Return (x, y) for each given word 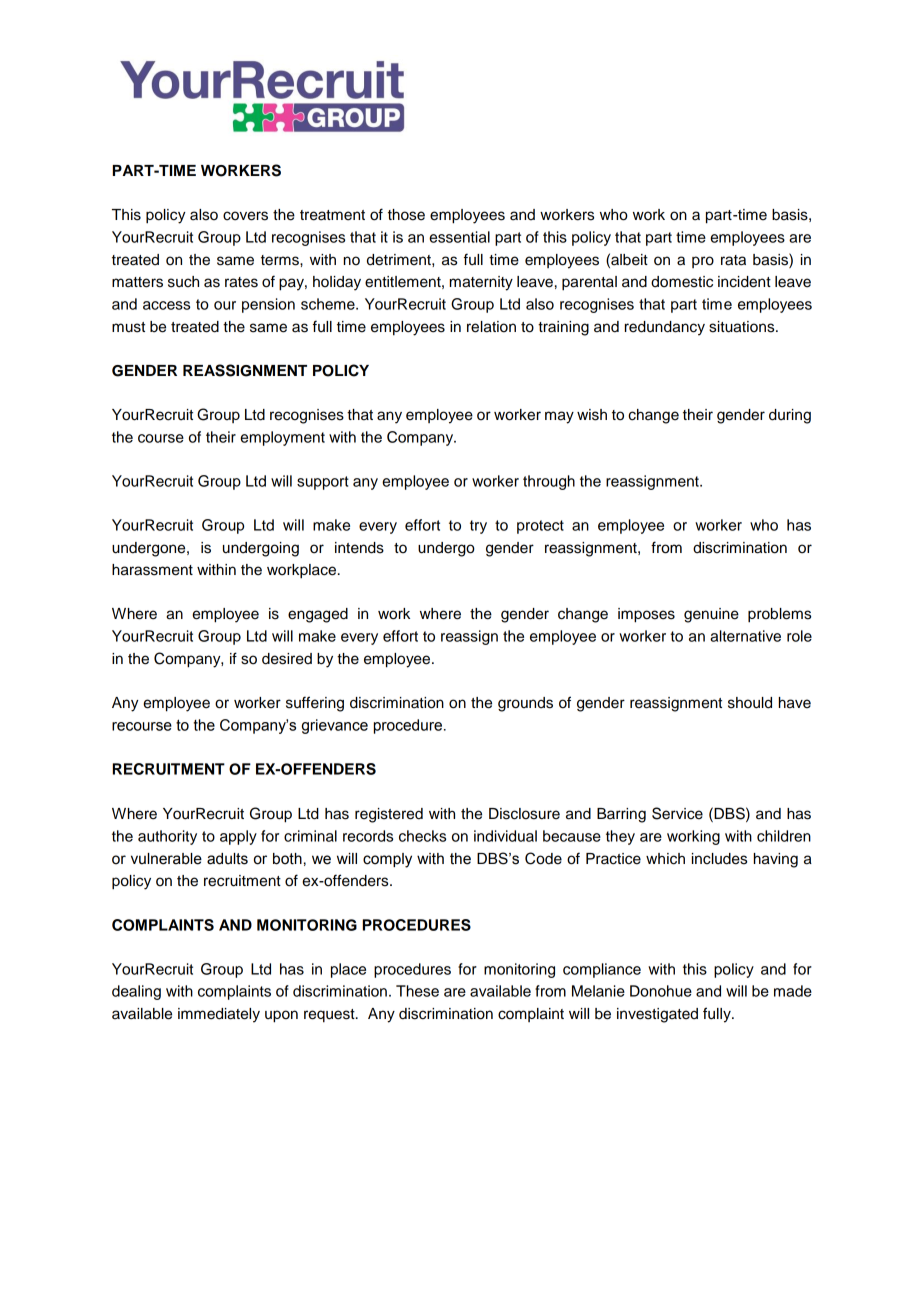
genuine (711, 615)
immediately (219, 1015)
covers (245, 216)
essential (459, 237)
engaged (318, 615)
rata (733, 260)
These (417, 991)
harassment (152, 570)
